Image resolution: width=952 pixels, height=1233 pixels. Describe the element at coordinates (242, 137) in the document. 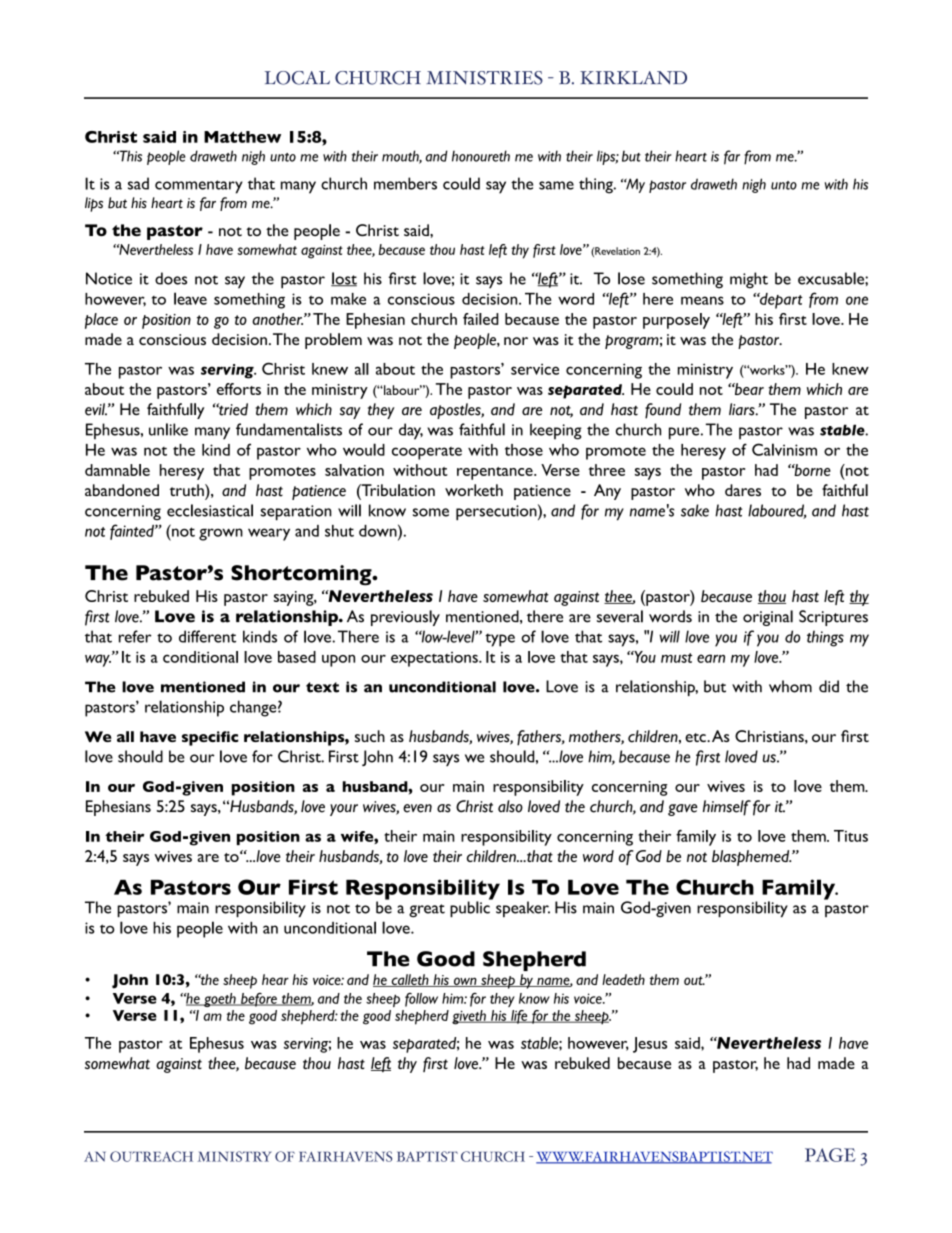

I see `Matthew` at that location.
